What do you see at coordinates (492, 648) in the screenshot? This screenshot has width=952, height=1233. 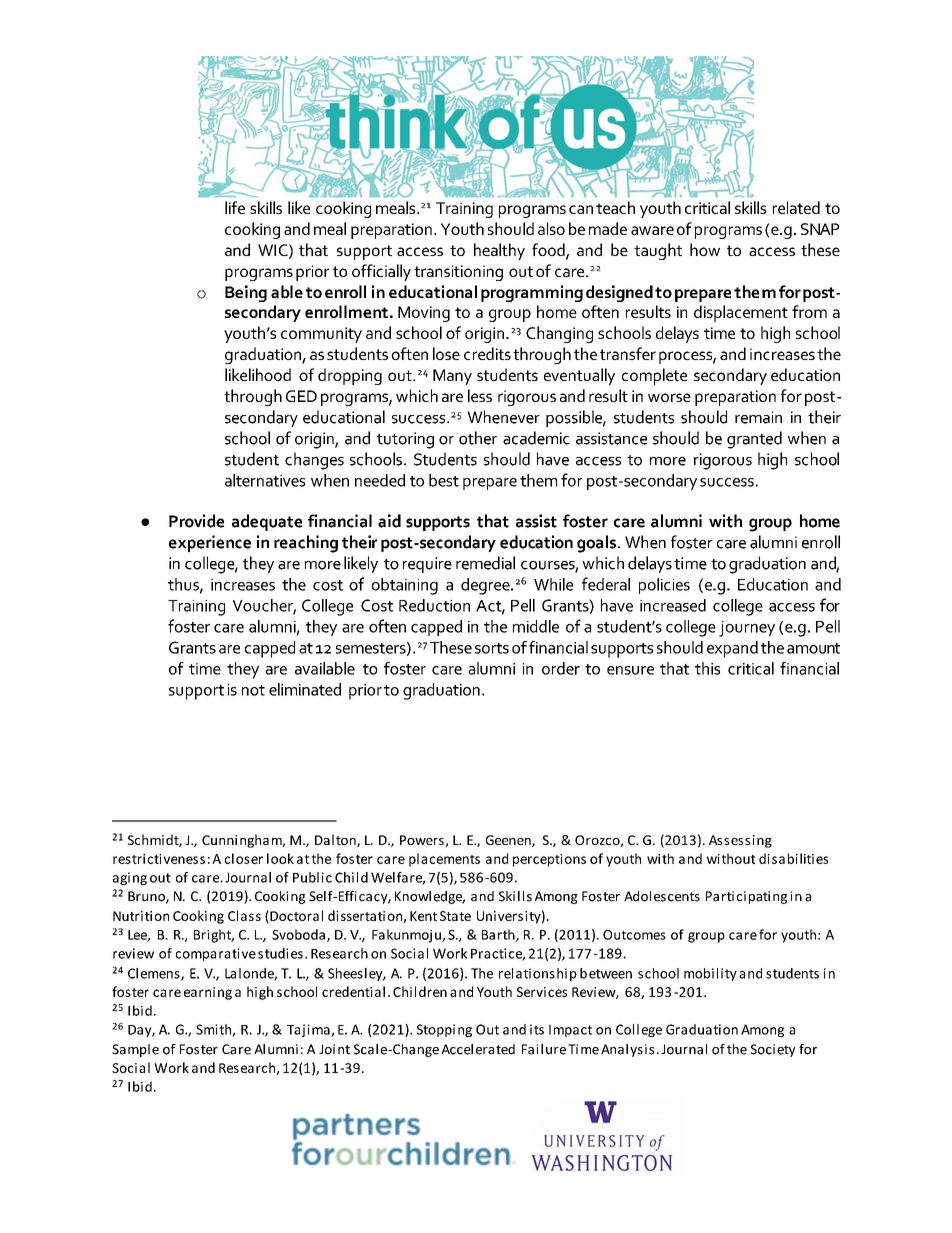 I see `sorts` at bounding box center [492, 648].
